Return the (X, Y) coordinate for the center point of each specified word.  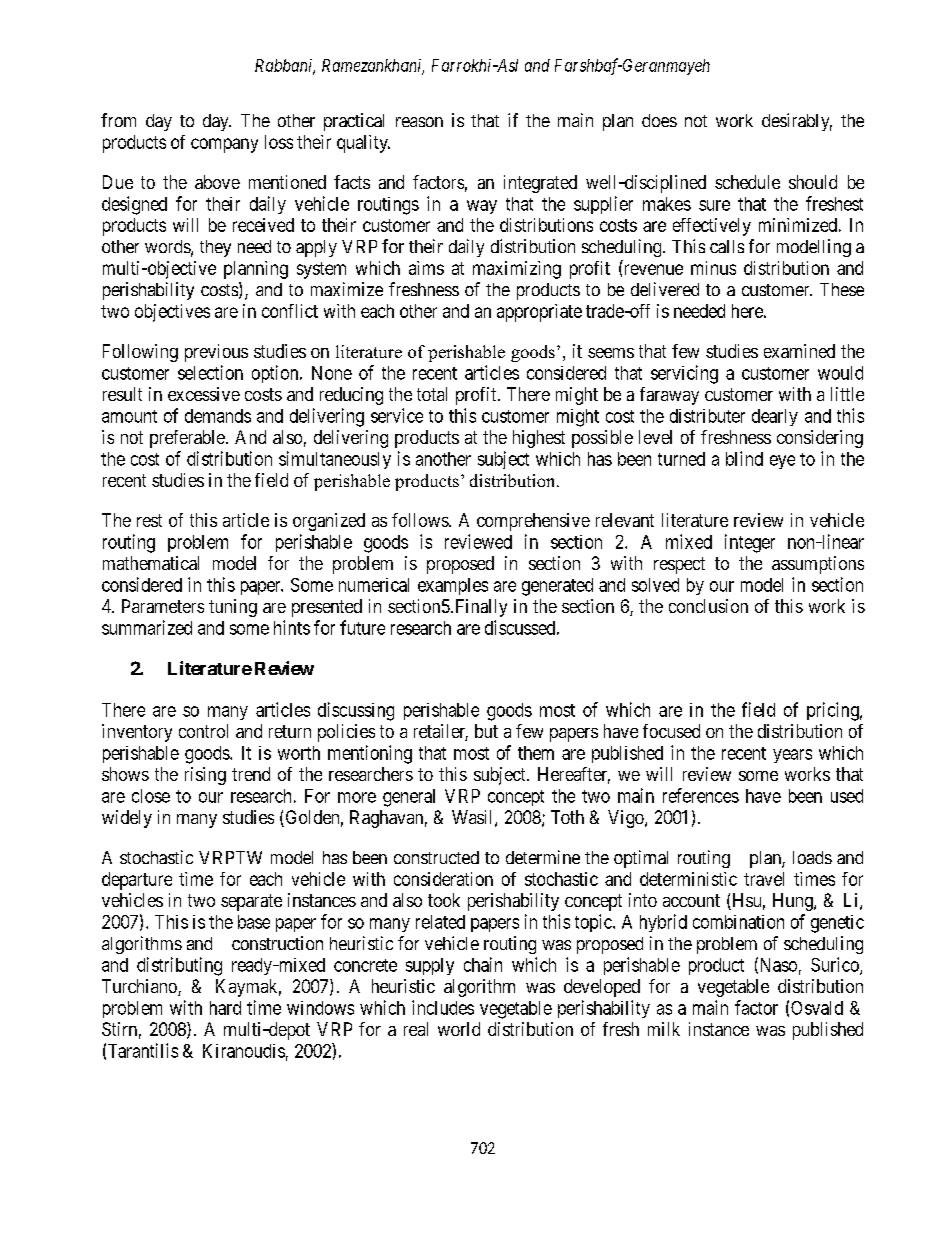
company (224, 145)
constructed (436, 857)
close (151, 796)
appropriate (539, 313)
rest (149, 520)
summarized (147, 627)
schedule (747, 182)
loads (812, 857)
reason (419, 122)
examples (453, 586)
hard (225, 1008)
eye (782, 462)
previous (216, 353)
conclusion (708, 606)
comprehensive (533, 522)
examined (799, 351)
